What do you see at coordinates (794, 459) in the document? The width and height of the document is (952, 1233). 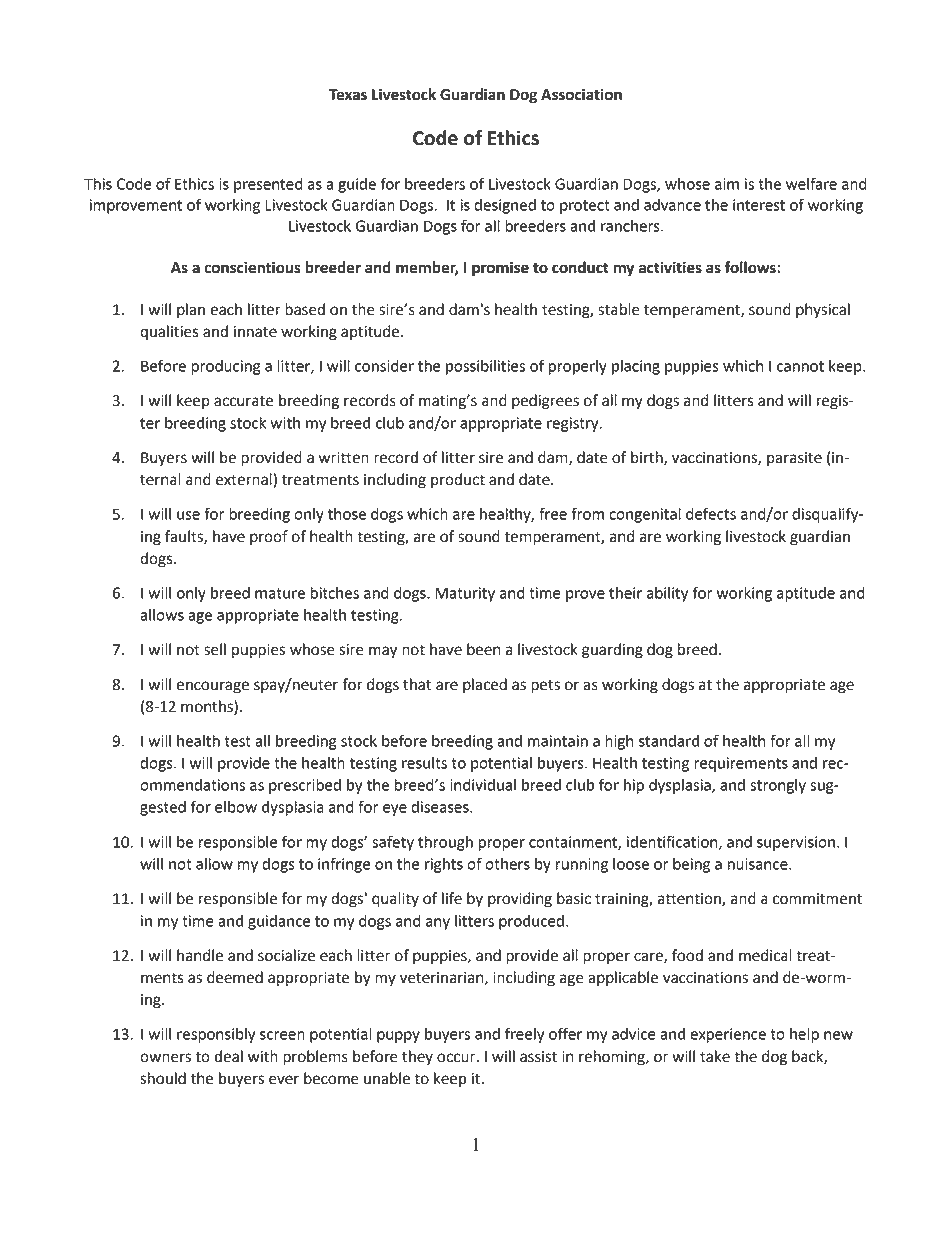 I see `parasite` at bounding box center [794, 459].
